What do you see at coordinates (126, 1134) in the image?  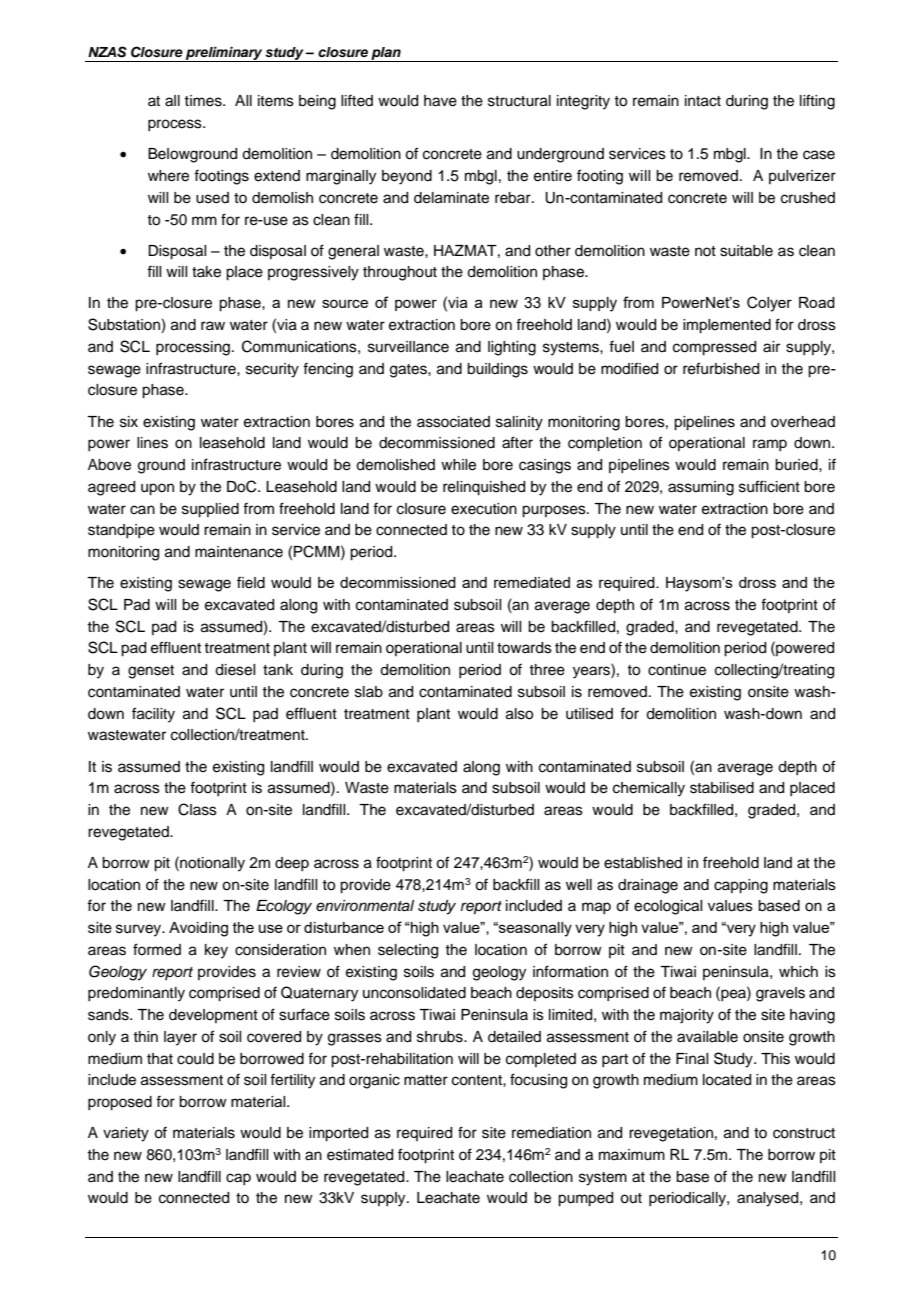 I see `variety` at bounding box center [126, 1134].
